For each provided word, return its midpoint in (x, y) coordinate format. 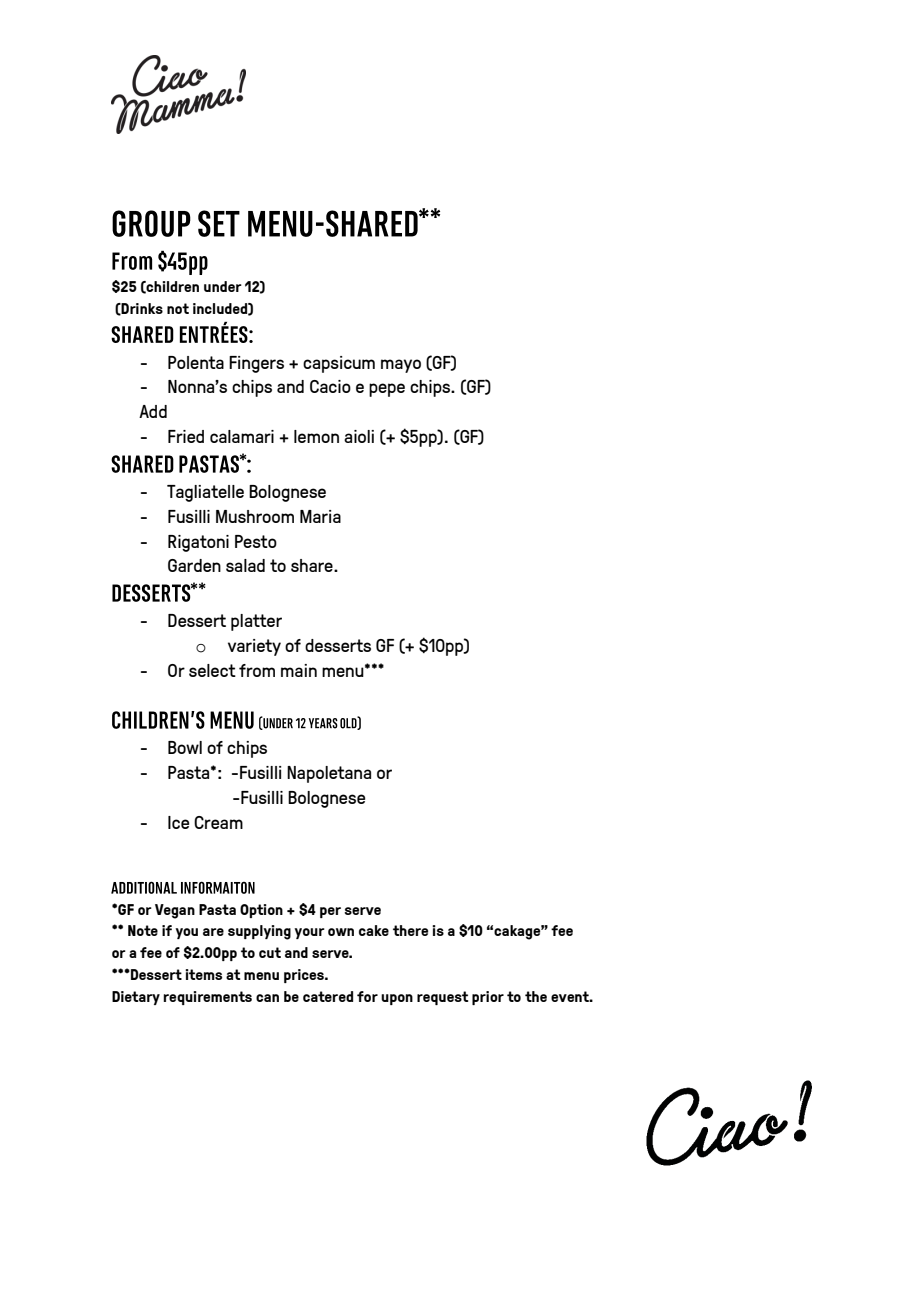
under (223, 286)
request (442, 998)
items (203, 974)
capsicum (339, 364)
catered (328, 996)
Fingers (256, 364)
